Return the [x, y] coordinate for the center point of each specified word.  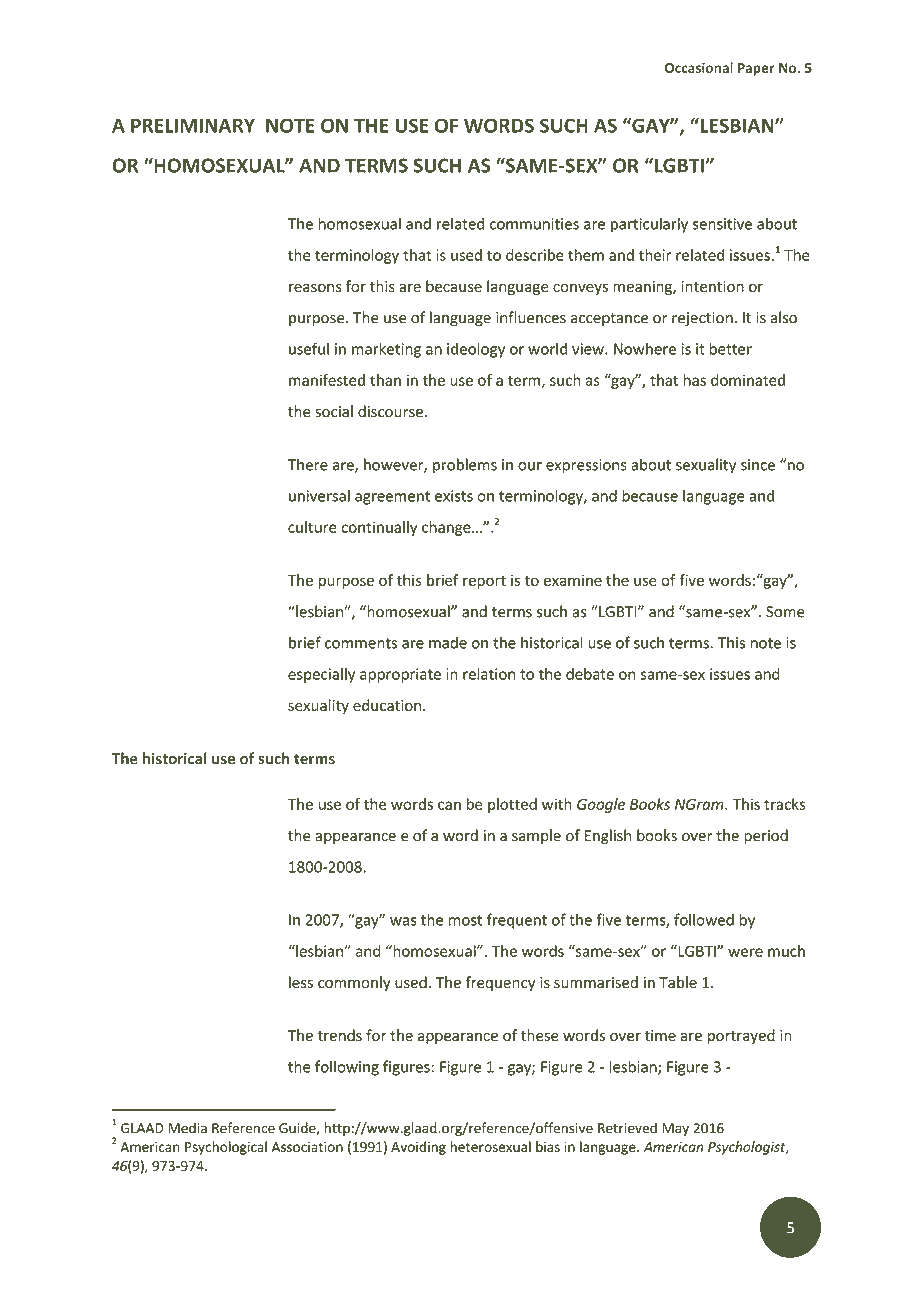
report [484, 582]
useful [309, 348]
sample [536, 836]
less [301, 982]
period [766, 836]
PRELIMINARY [193, 125]
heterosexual [490, 1146]
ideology [476, 350]
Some [785, 612]
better [730, 348]
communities [534, 224]
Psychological [226, 1148]
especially [321, 675]
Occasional [699, 67]
